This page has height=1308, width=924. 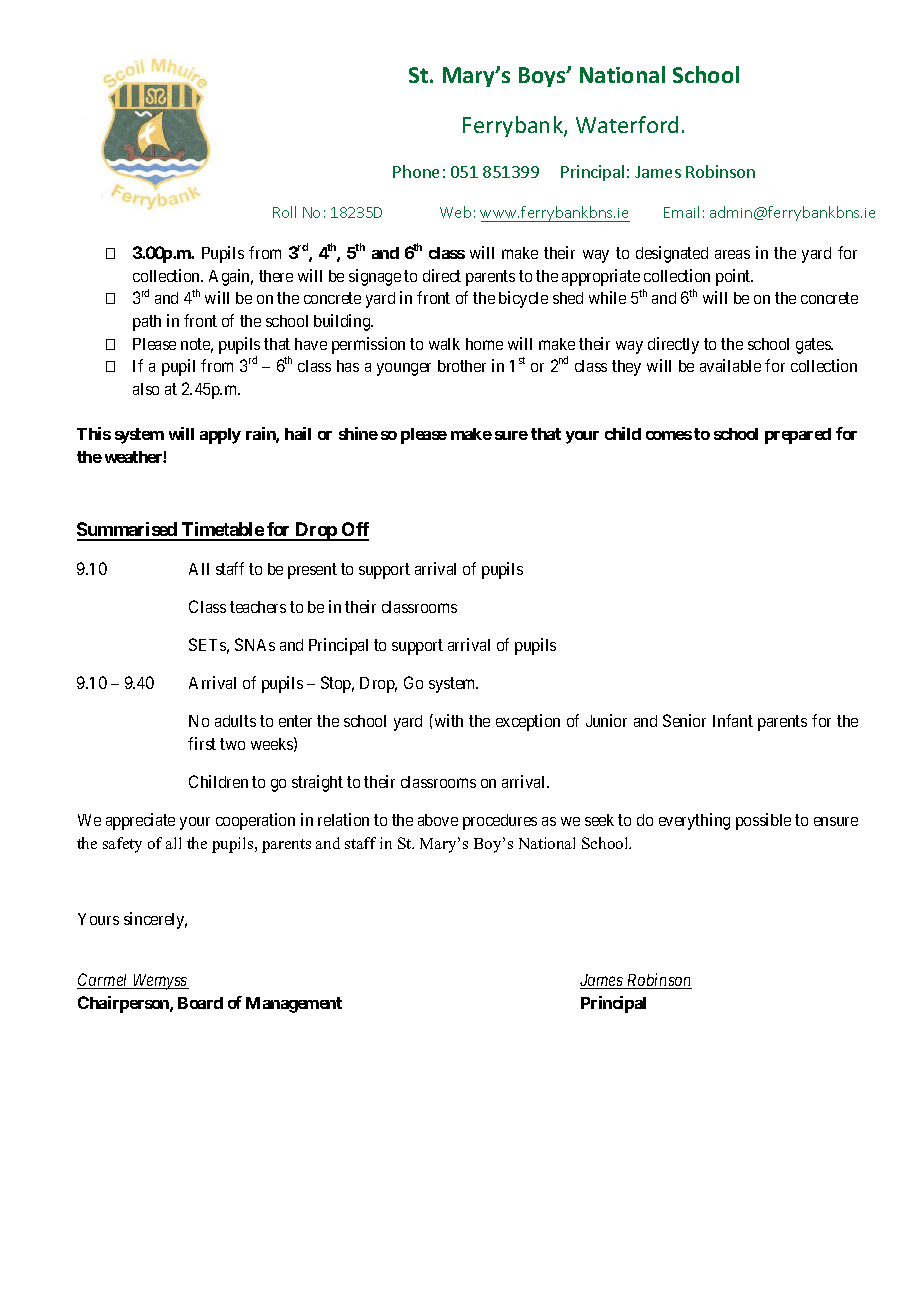 I want to click on adults, so click(x=235, y=721).
